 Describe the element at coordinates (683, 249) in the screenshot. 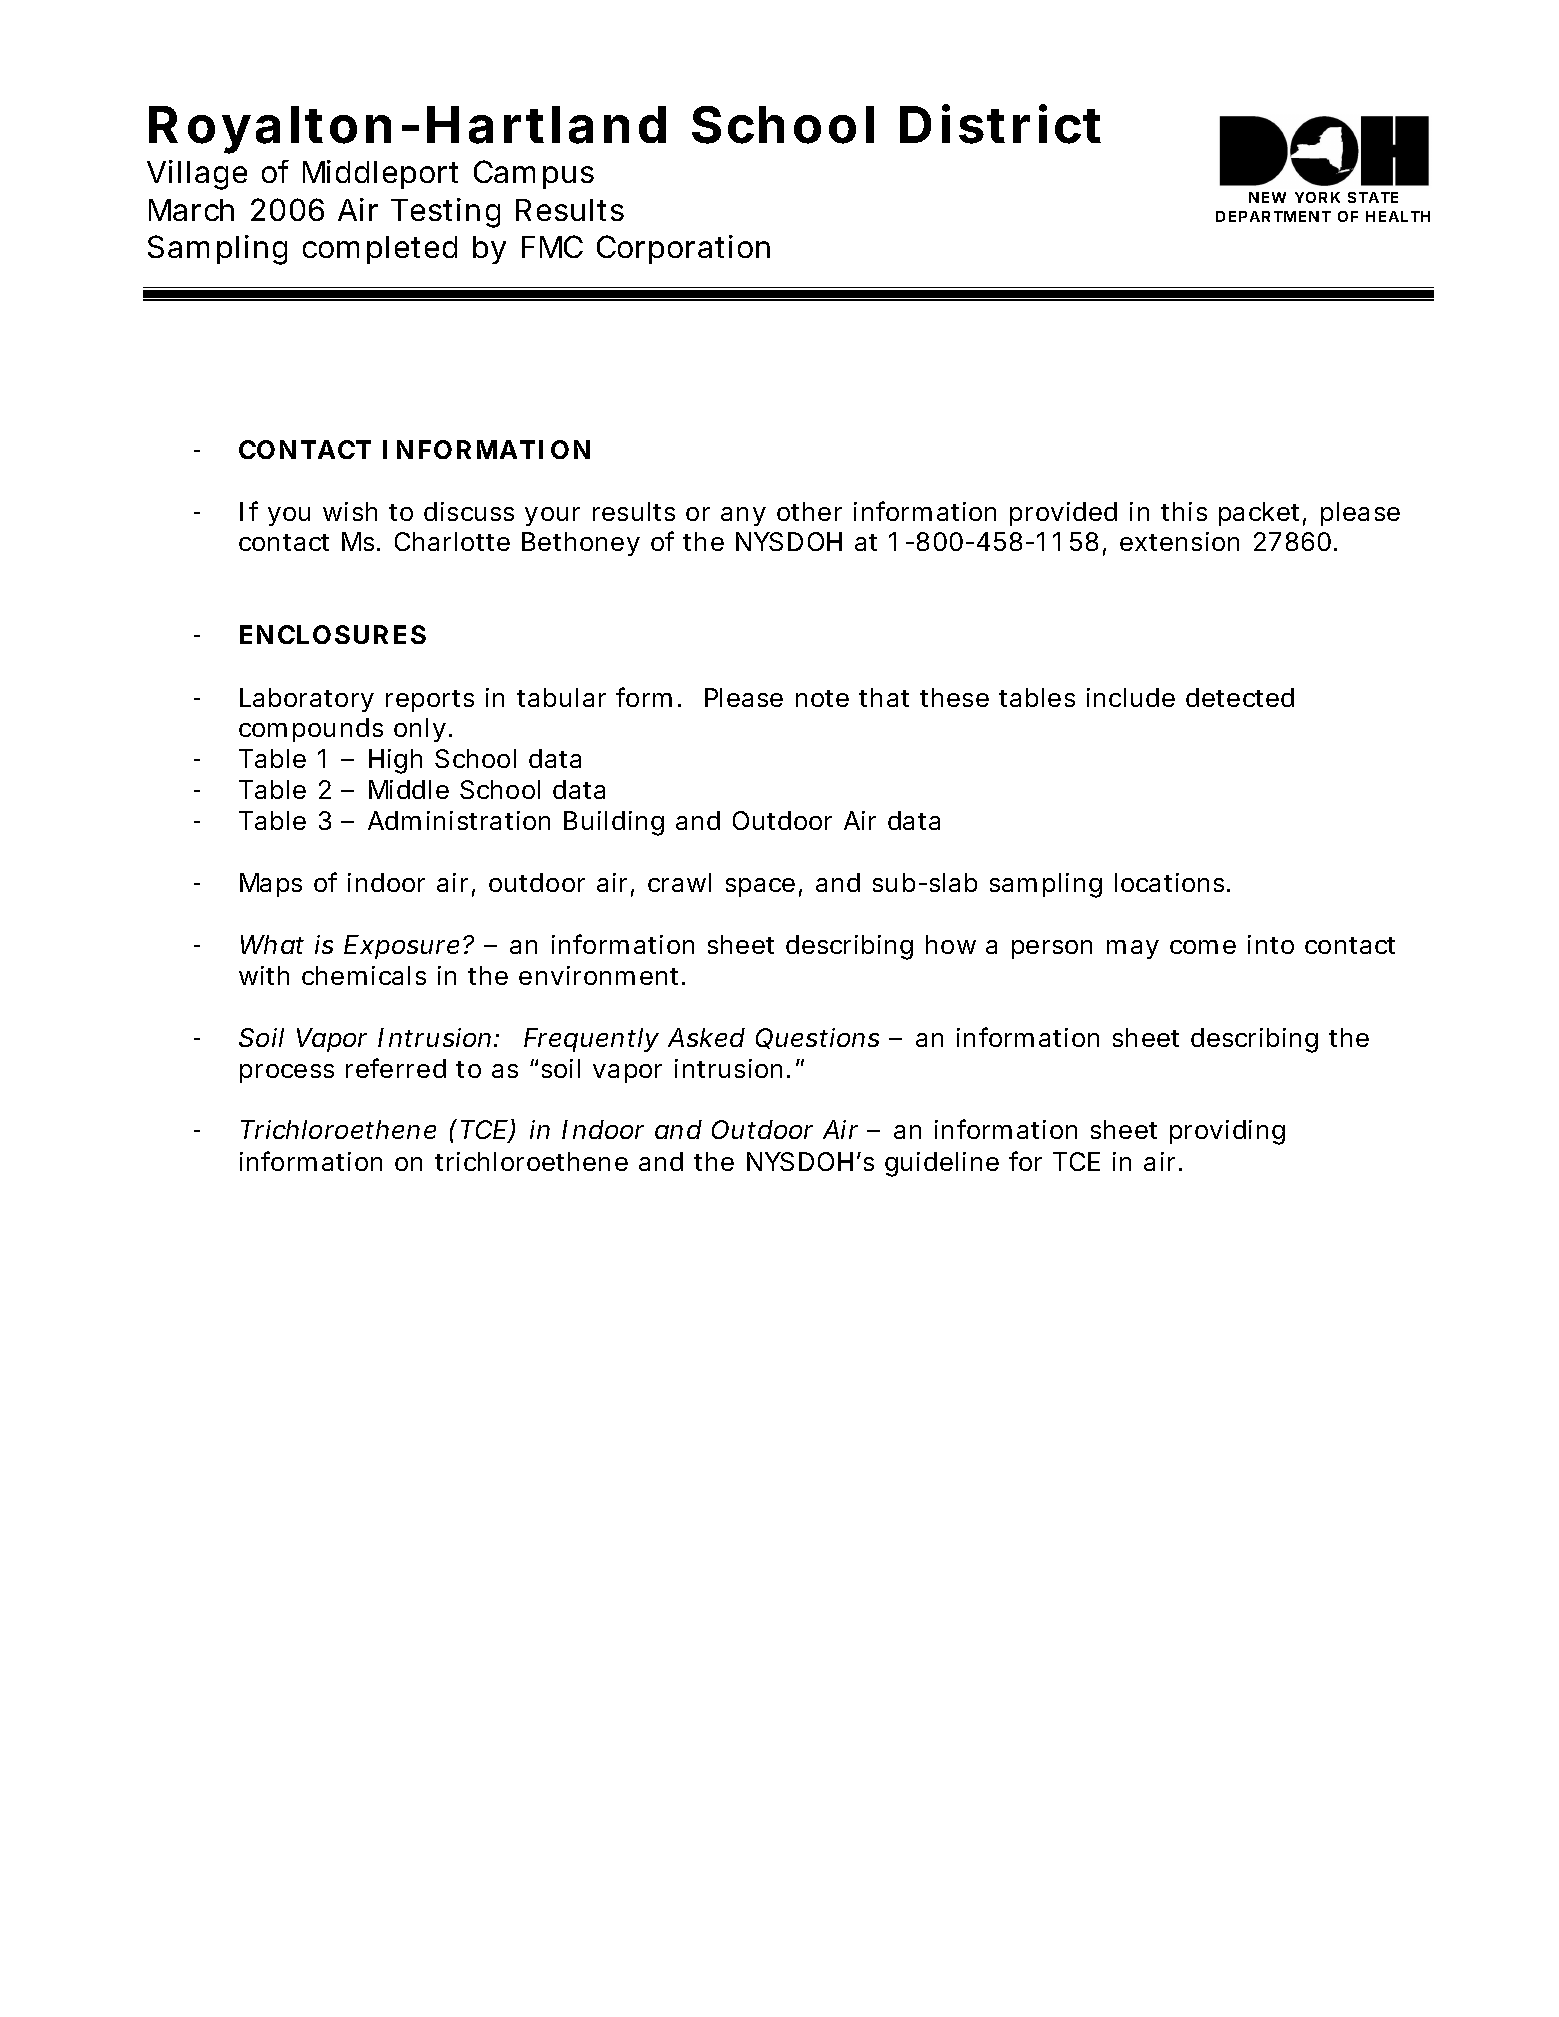

I see `Corporation` at that location.
